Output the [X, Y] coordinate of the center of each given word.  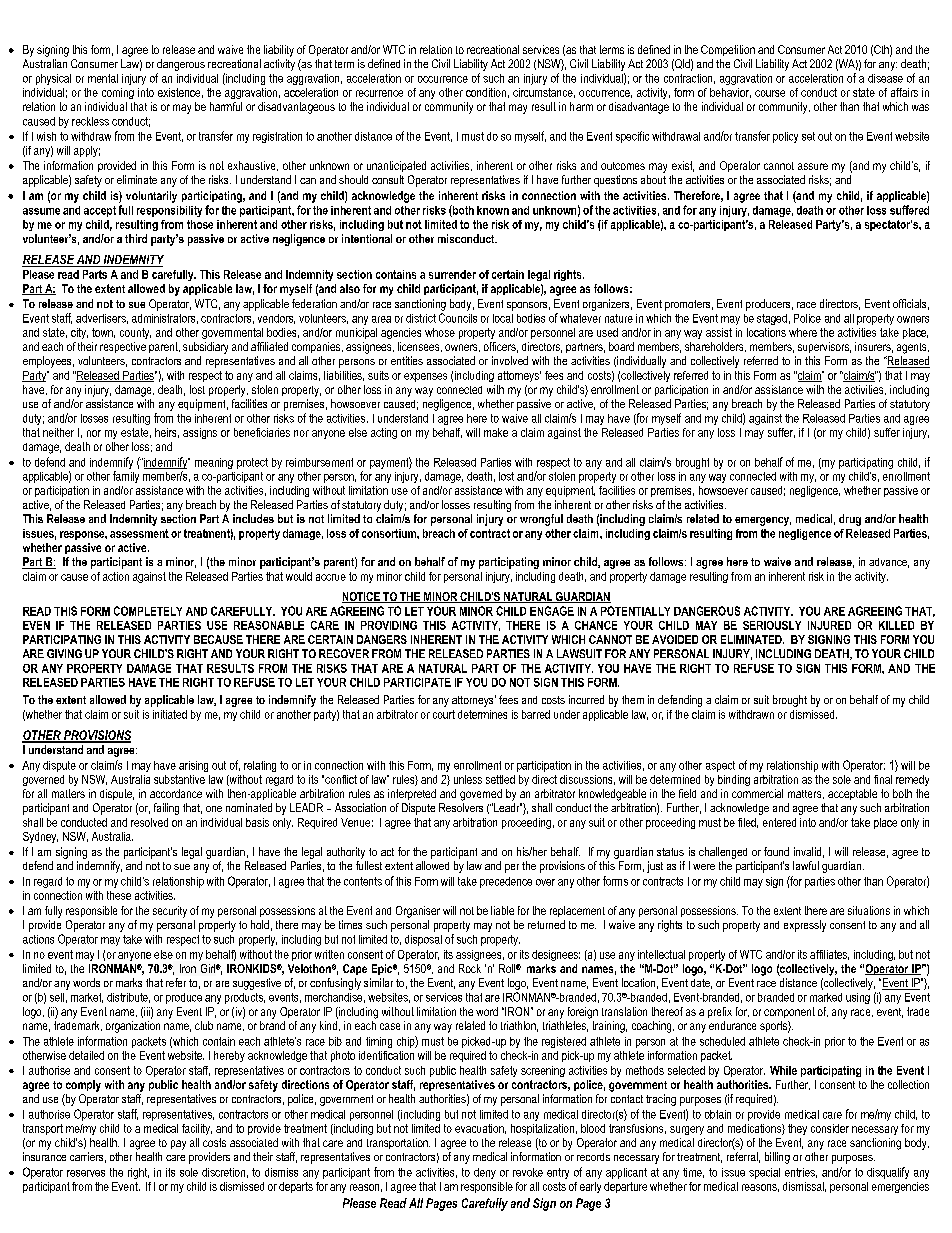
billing [777, 1158]
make [496, 432]
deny [485, 1173]
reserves [86, 1173]
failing [166, 809]
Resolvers [461, 807]
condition [486, 92]
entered [779, 822]
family [126, 477]
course [770, 93]
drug [850, 520]
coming [118, 93]
